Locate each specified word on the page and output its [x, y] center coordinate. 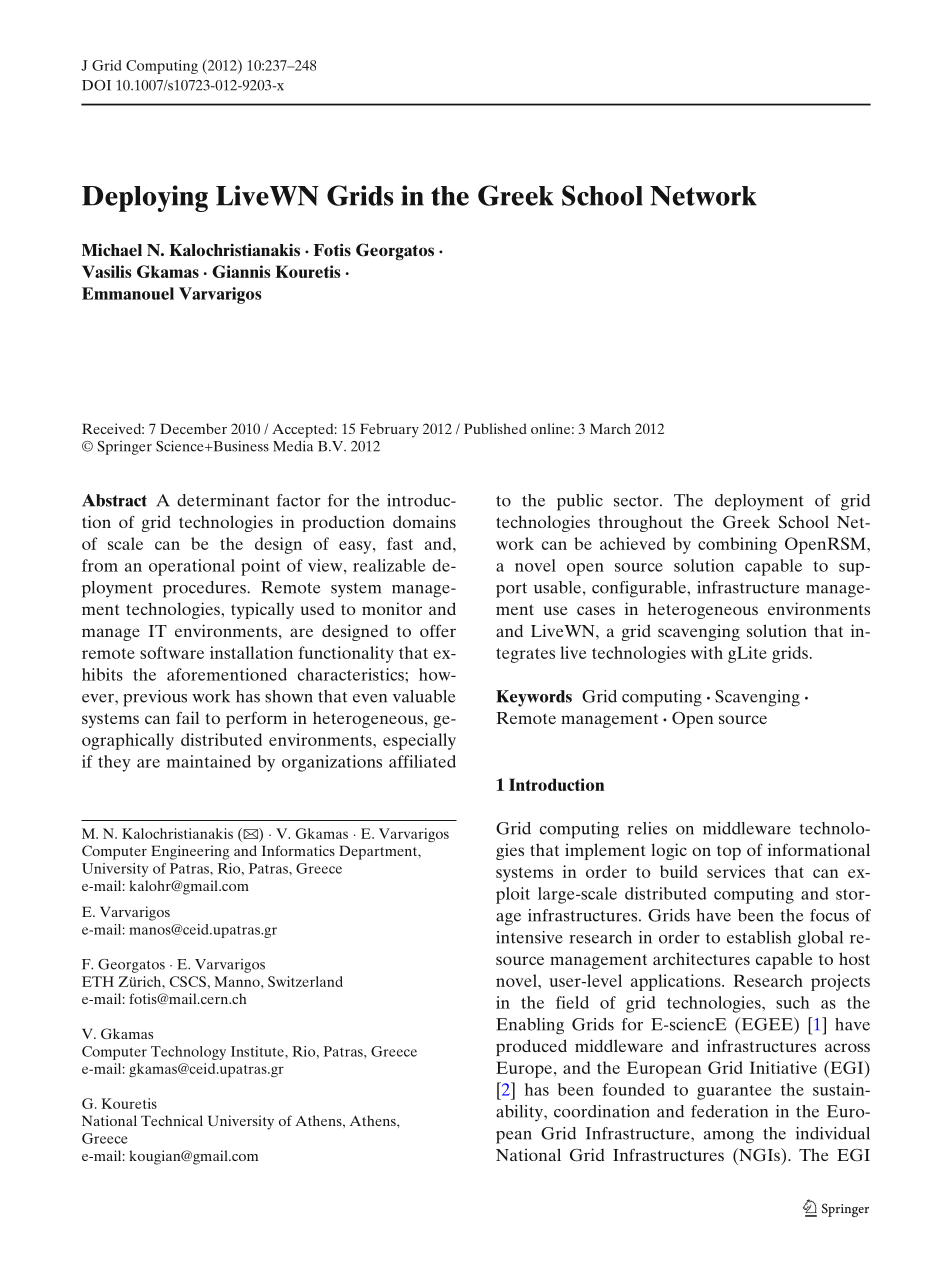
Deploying [145, 198]
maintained [209, 761]
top [729, 852]
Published [495, 428]
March [610, 428]
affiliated [422, 761]
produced [531, 1047]
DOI [96, 85]
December [193, 428]
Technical [172, 1120]
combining [737, 545]
